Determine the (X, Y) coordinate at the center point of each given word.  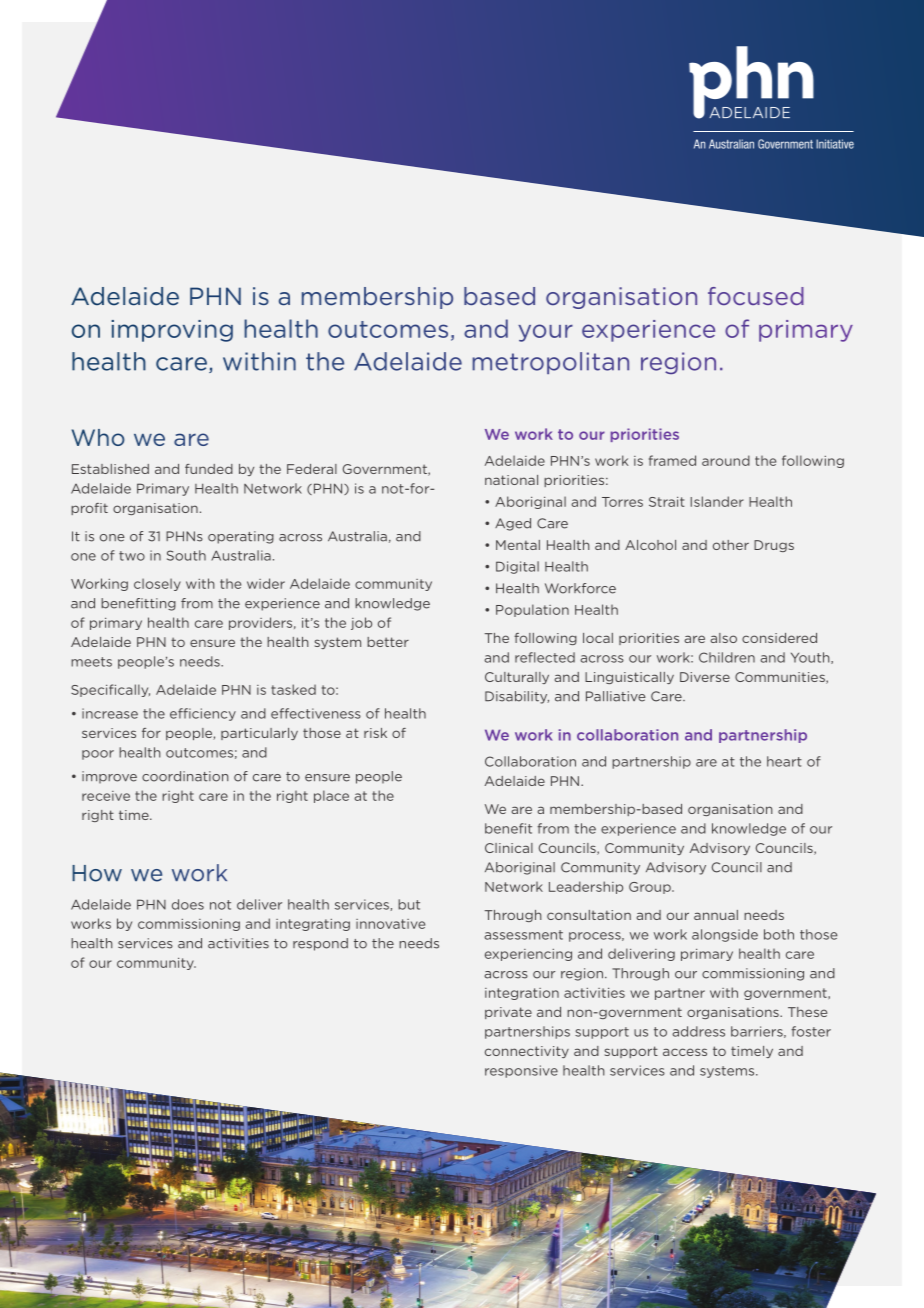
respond (320, 944)
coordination (185, 776)
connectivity (527, 1052)
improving (172, 331)
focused (756, 296)
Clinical (509, 848)
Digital (517, 567)
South (186, 555)
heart (784, 761)
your (545, 333)
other (731, 545)
